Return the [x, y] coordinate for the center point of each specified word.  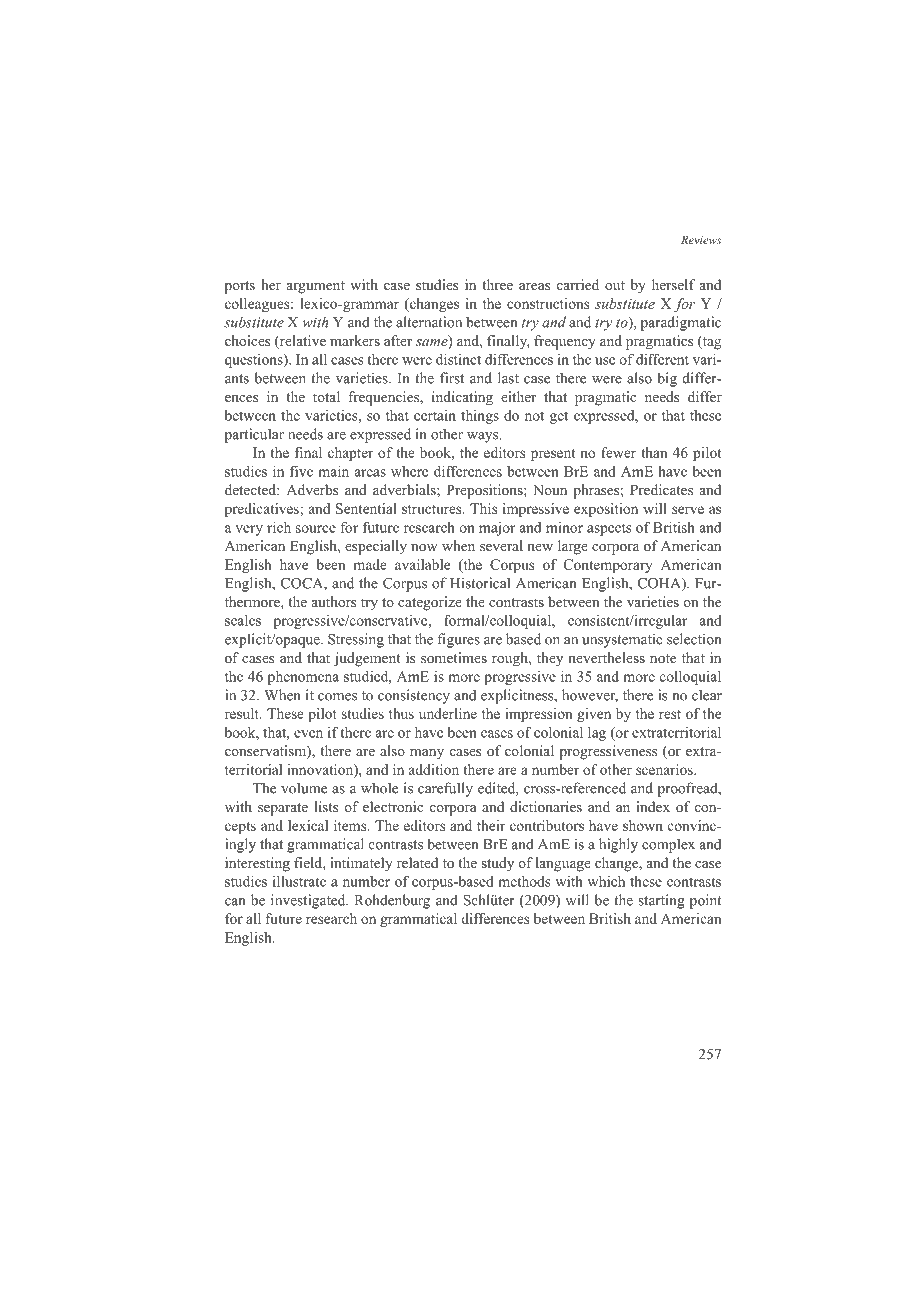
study [497, 864]
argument [316, 287]
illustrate [299, 881]
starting [661, 901]
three [497, 284]
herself [673, 284]
